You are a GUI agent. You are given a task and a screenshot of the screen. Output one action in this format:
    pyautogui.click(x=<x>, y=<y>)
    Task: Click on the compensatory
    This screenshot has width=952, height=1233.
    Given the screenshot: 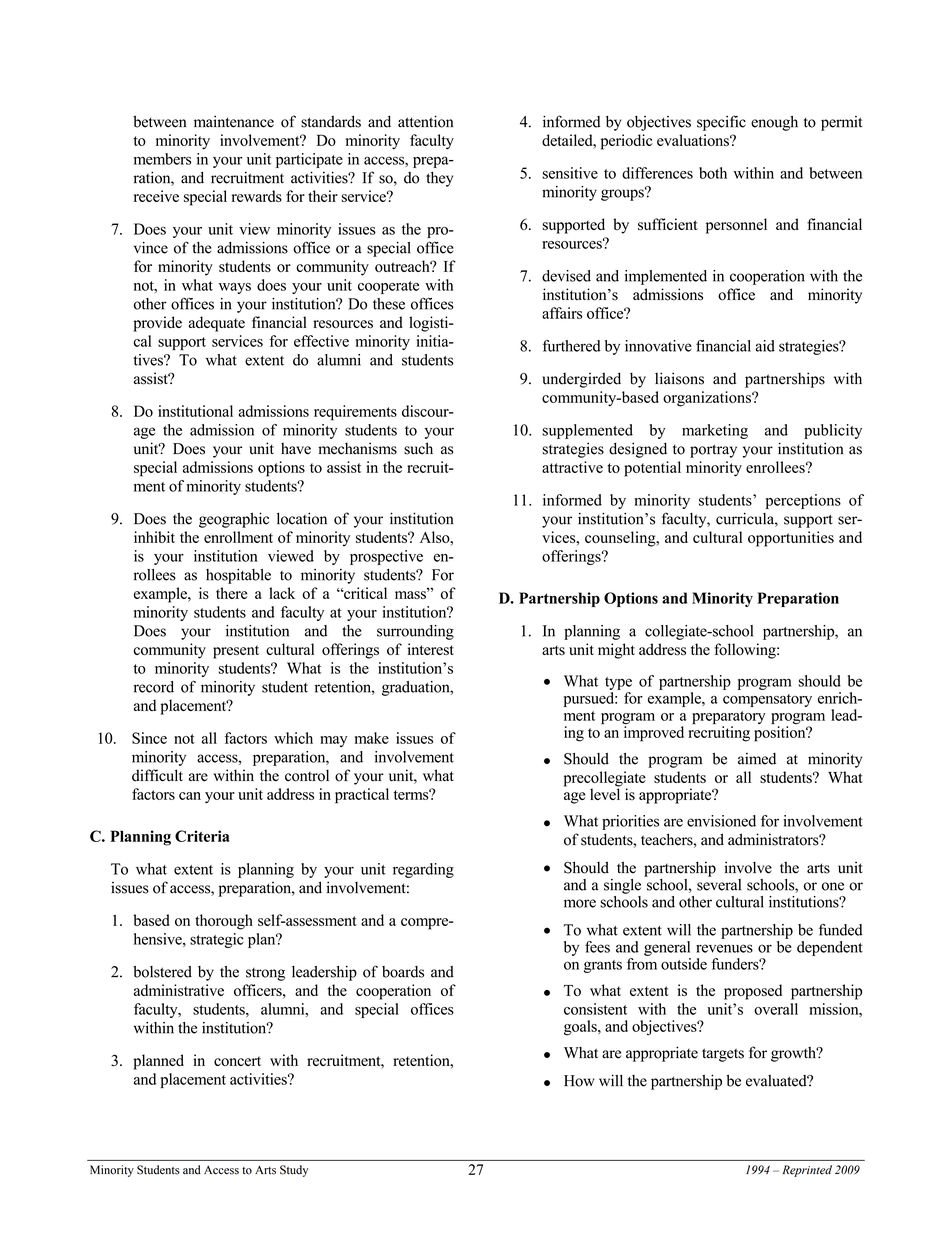 What is the action you would take?
    pyautogui.click(x=767, y=700)
